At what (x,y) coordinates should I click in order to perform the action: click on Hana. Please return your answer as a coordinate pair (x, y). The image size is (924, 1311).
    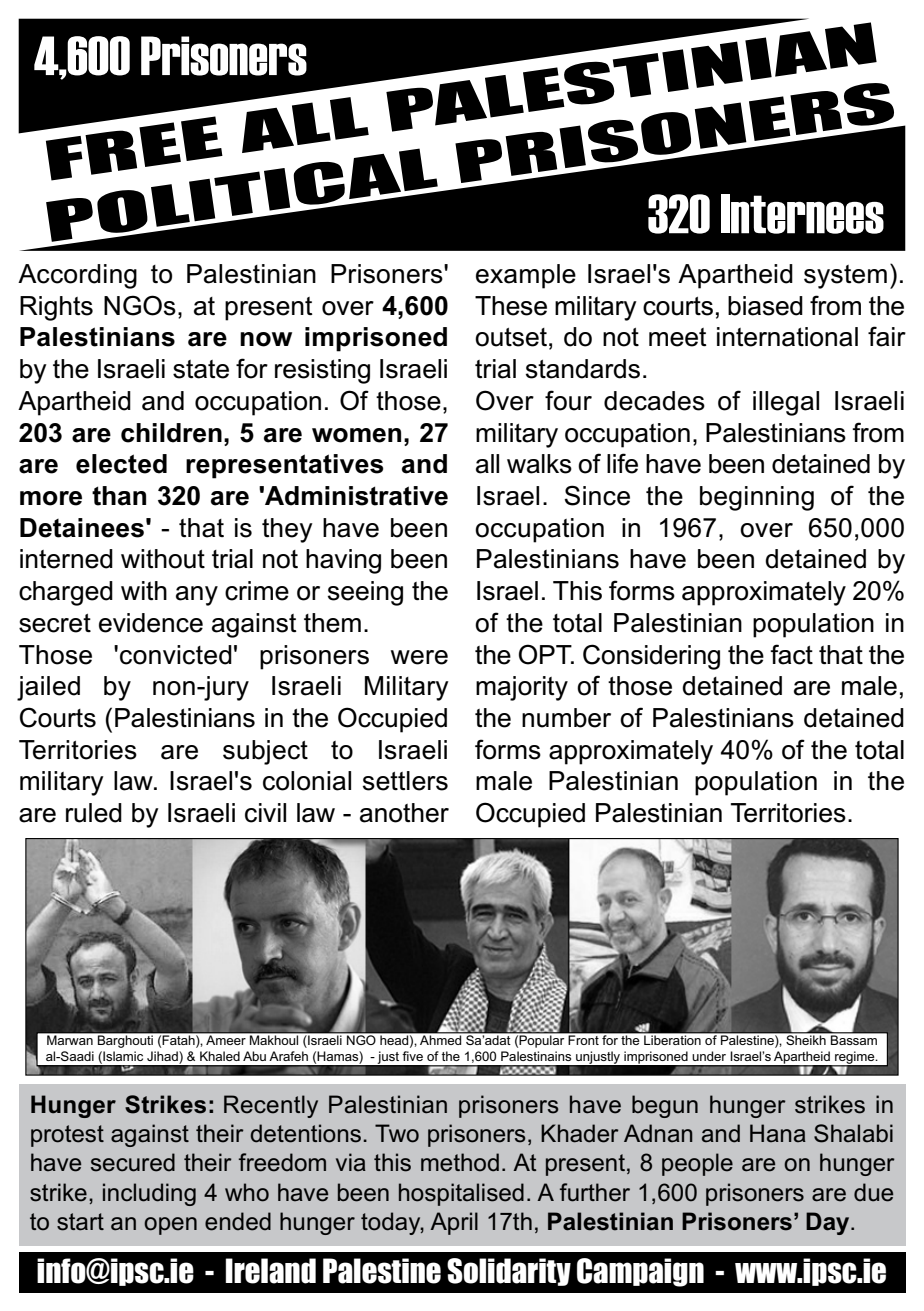
    Looking at the image, I should click on (778, 1133).
